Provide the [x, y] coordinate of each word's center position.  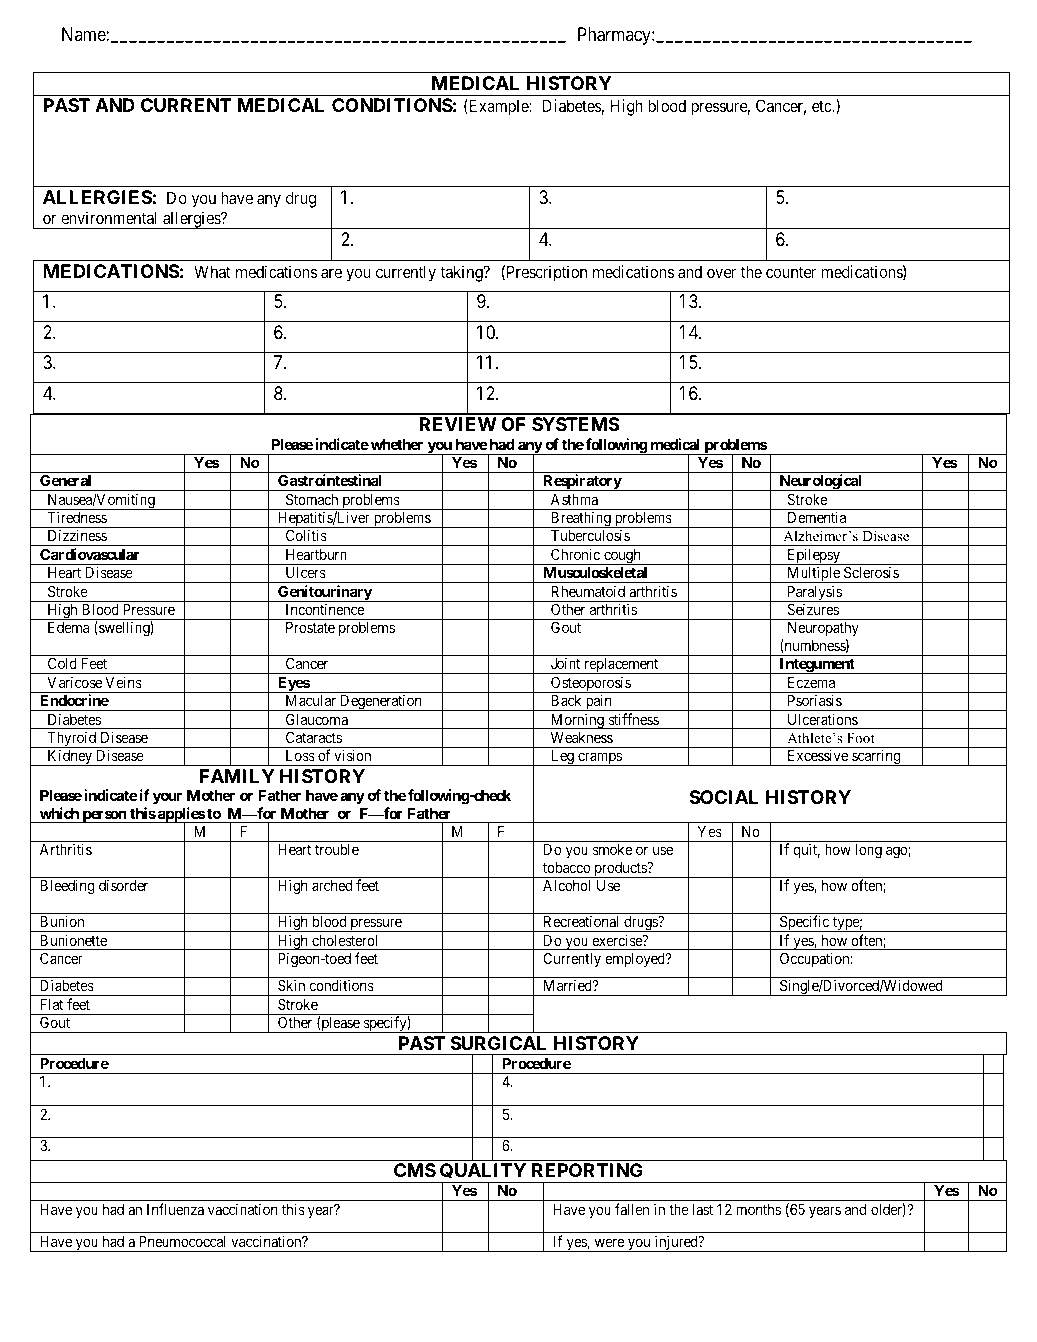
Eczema [811, 682]
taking [462, 273]
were [610, 1242]
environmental [109, 217]
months [758, 1209]
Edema [68, 627]
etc [822, 106]
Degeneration [381, 702]
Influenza [175, 1209]
